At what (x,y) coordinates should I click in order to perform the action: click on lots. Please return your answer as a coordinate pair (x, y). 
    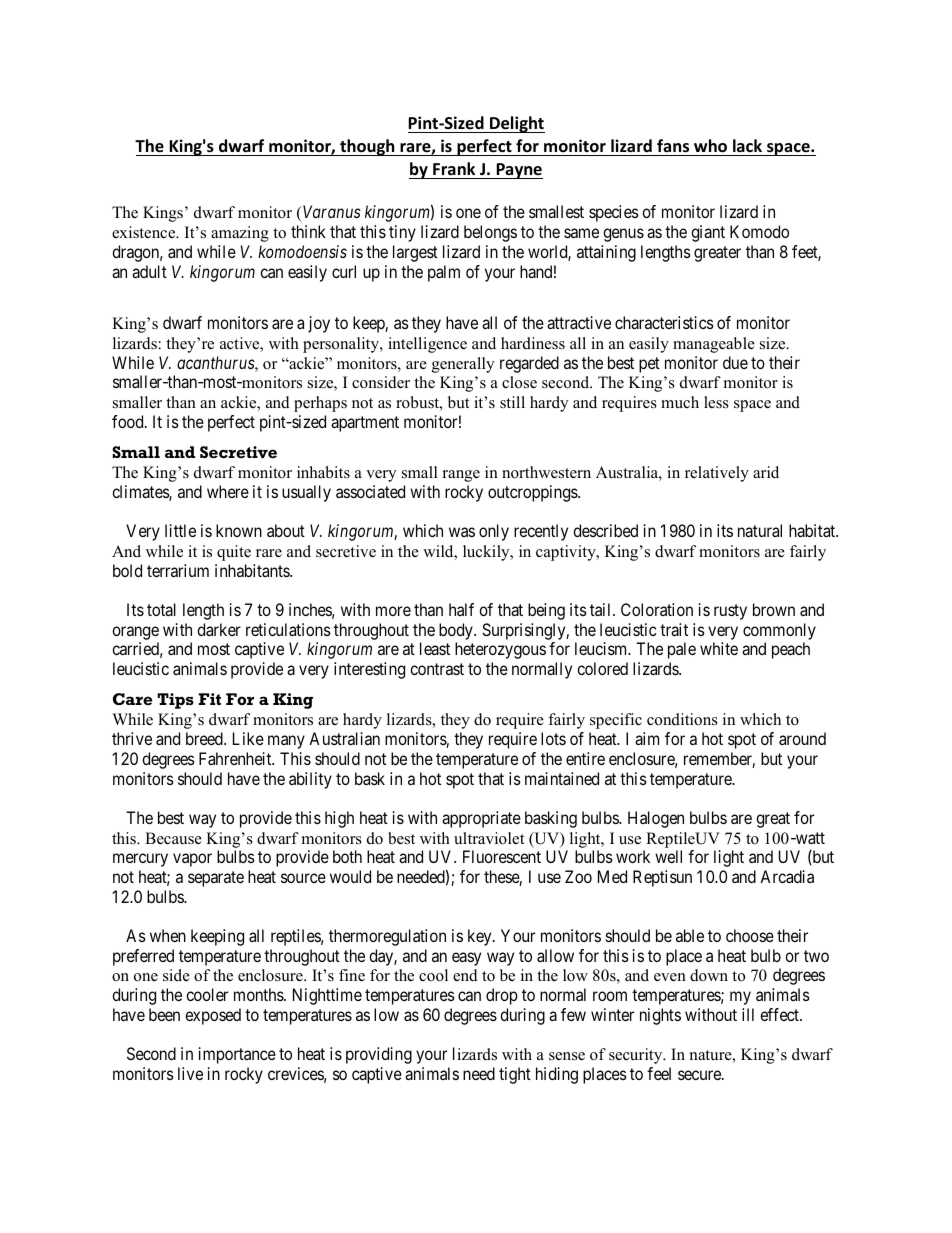
    Looking at the image, I should click on (553, 738).
